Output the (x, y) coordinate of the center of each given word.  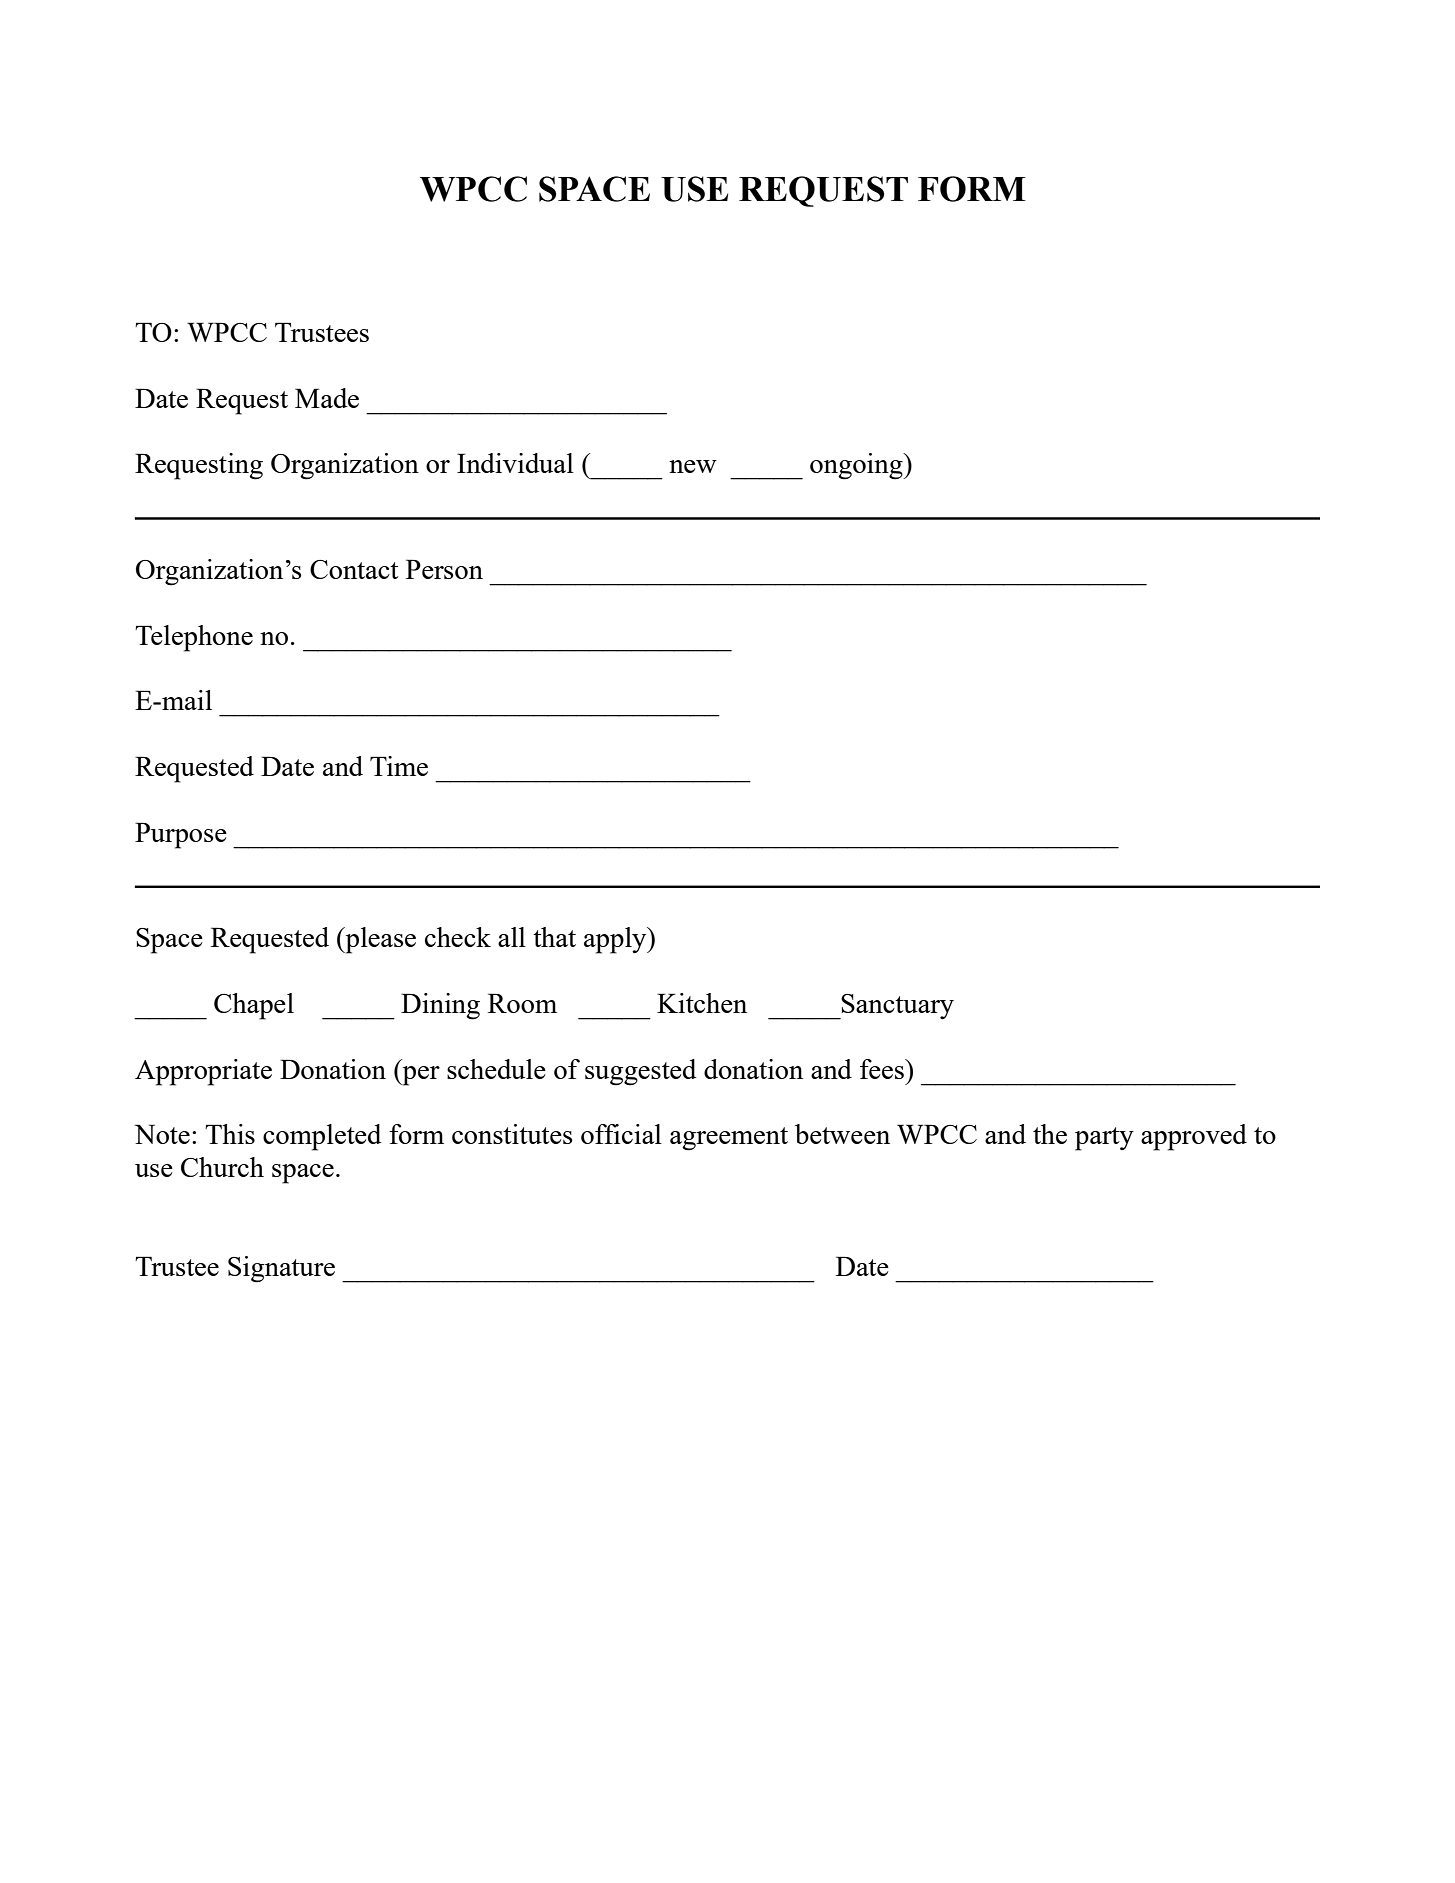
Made (327, 398)
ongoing (857, 466)
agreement (729, 1139)
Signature (281, 1269)
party (1104, 1139)
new (693, 466)
